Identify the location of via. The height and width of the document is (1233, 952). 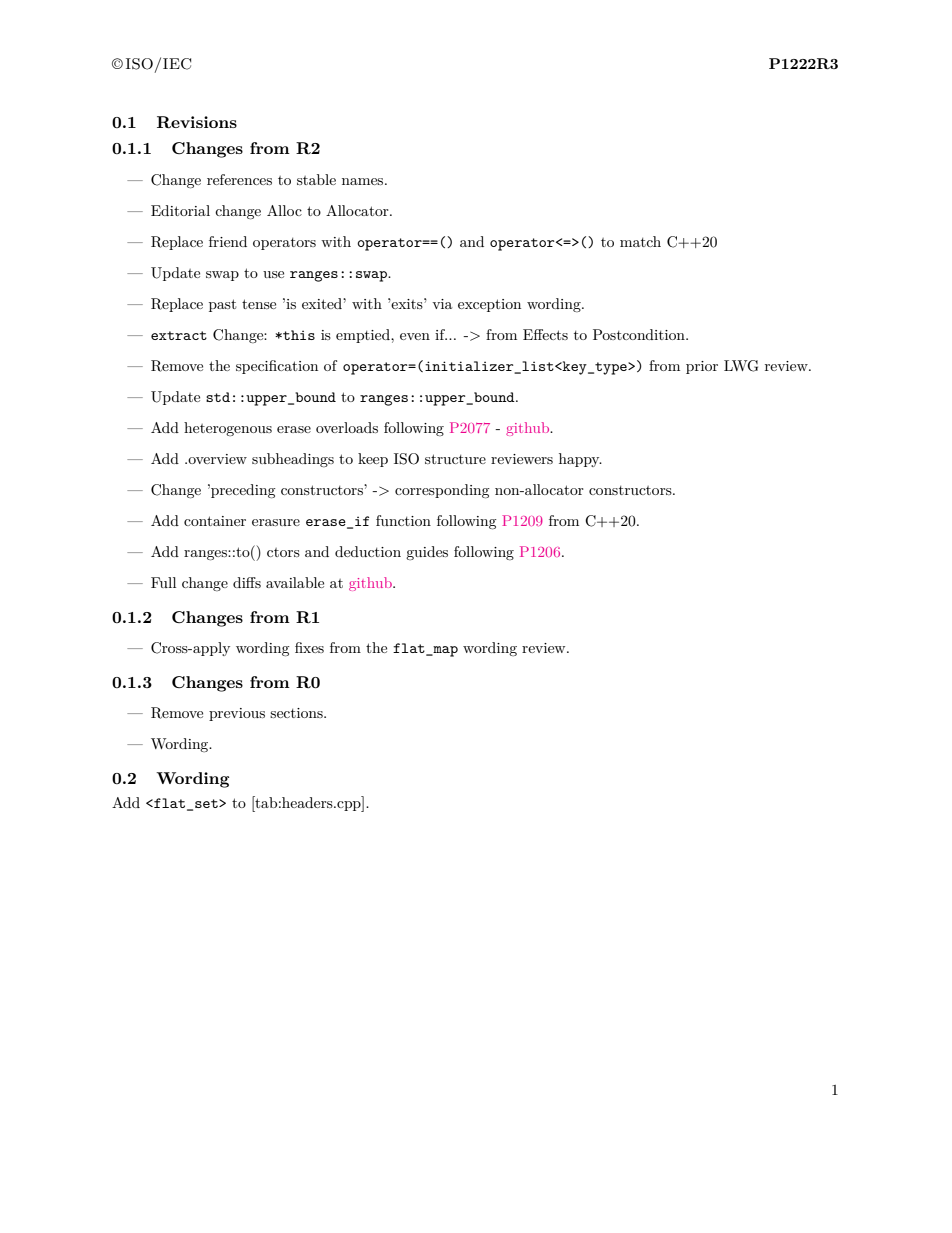
(442, 304).
